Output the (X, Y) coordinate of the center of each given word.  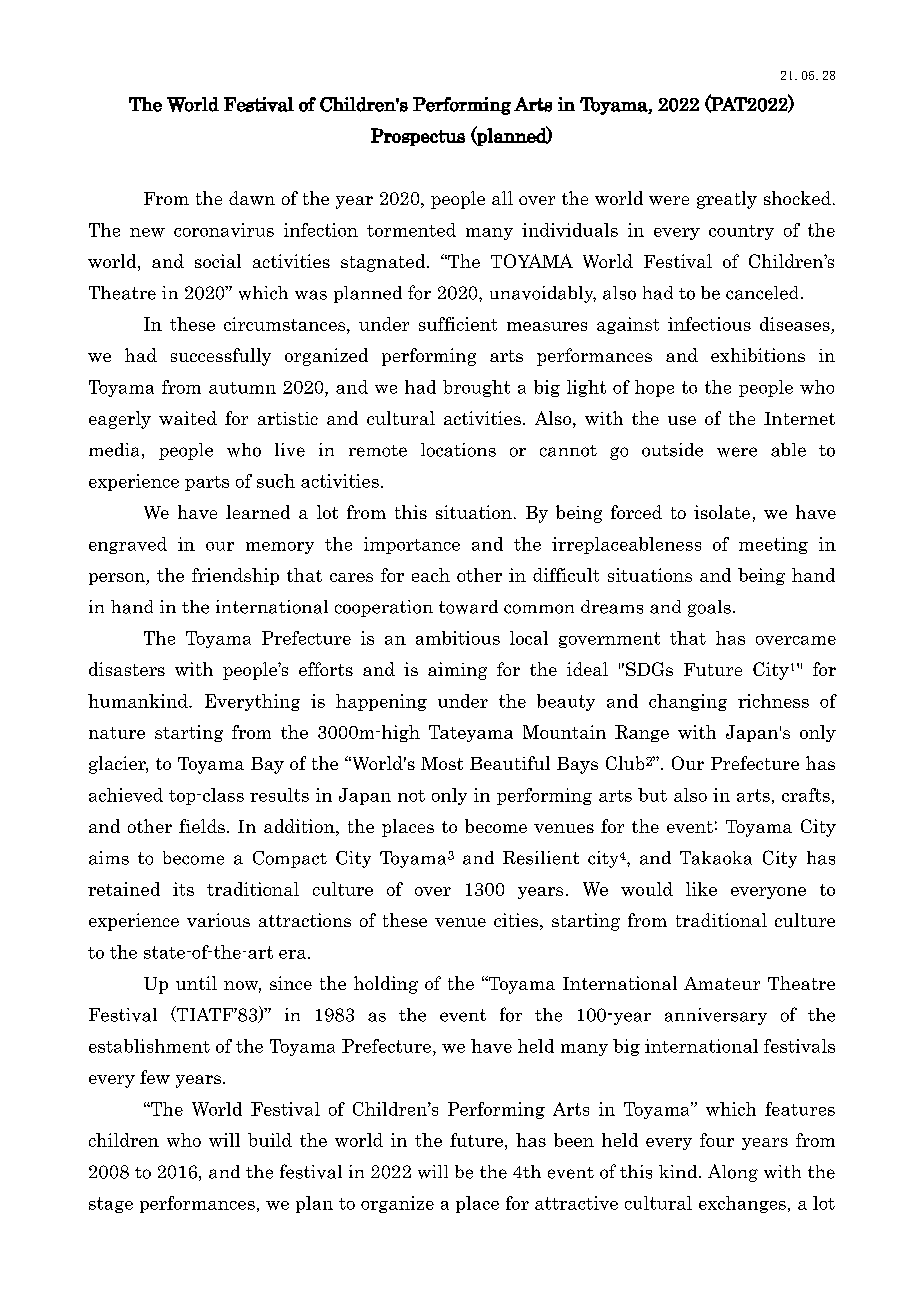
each (431, 575)
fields (202, 826)
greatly (727, 200)
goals (709, 608)
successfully (221, 357)
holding (386, 985)
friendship (235, 576)
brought (476, 388)
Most (442, 763)
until (196, 983)
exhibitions (758, 355)
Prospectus (418, 137)
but (652, 795)
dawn (252, 198)
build (270, 1140)
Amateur (722, 983)
